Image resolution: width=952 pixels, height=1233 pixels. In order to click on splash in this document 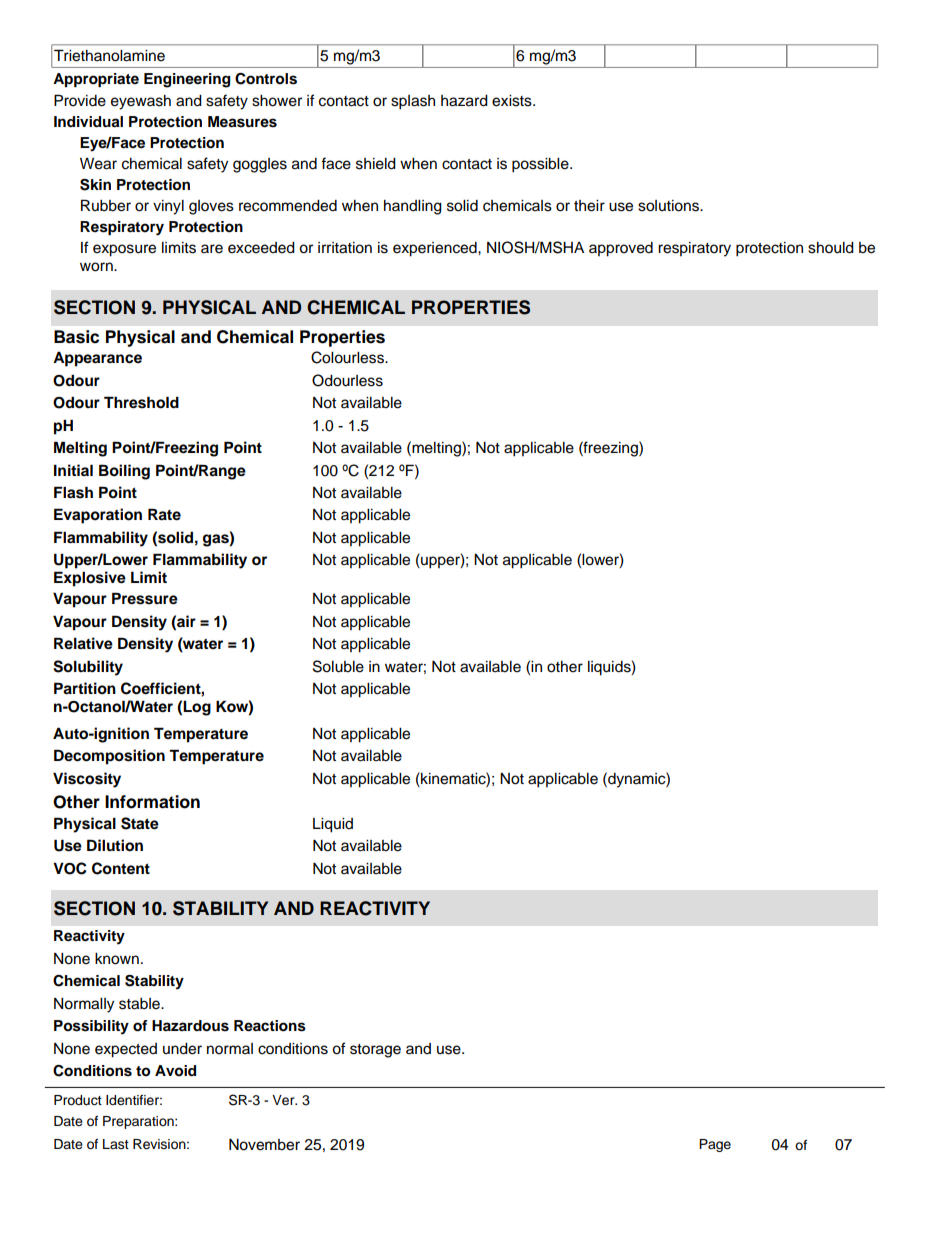, I will do `click(413, 102)`.
